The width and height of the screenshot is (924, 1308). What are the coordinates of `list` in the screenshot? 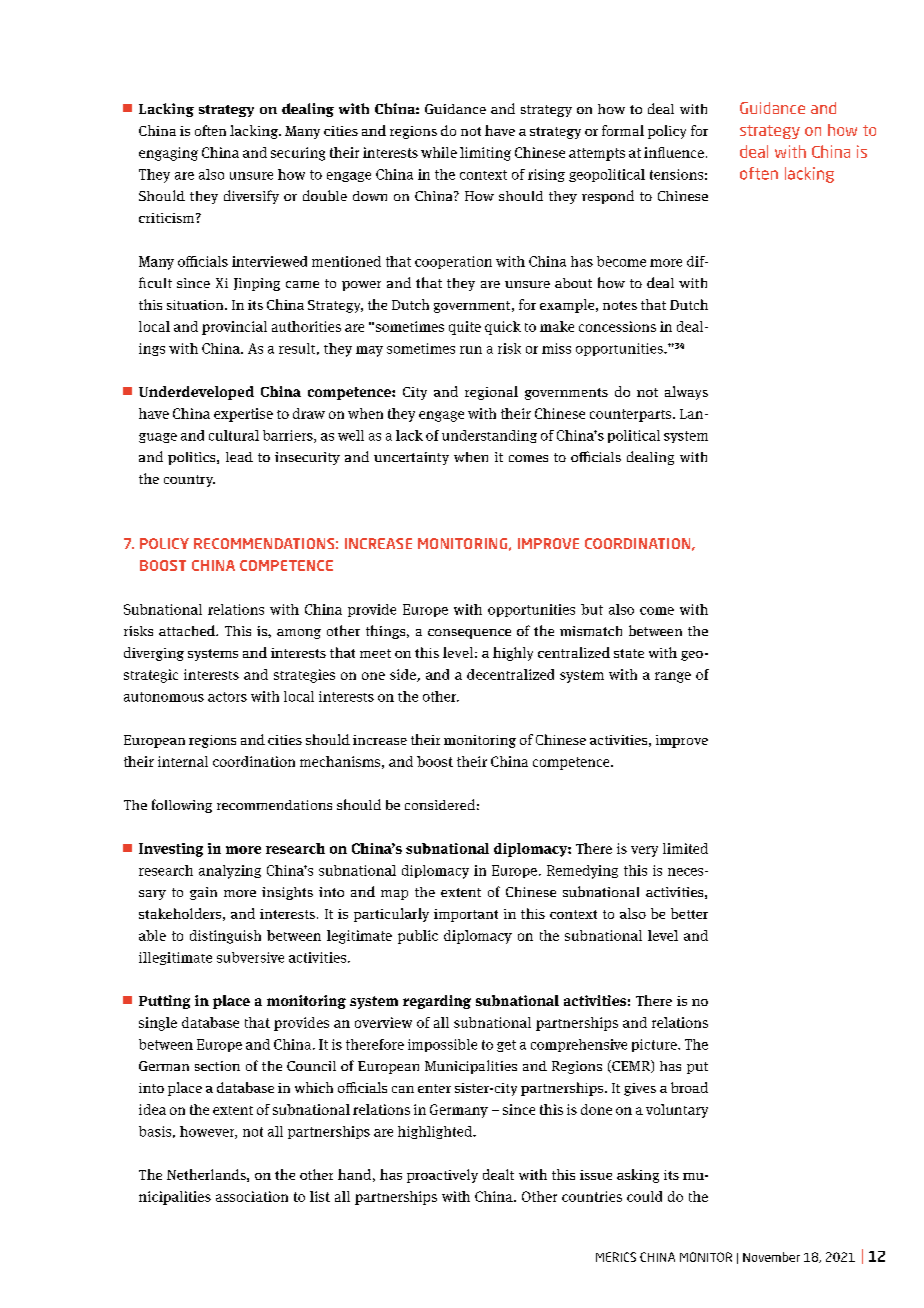 It's located at (320, 1196).
